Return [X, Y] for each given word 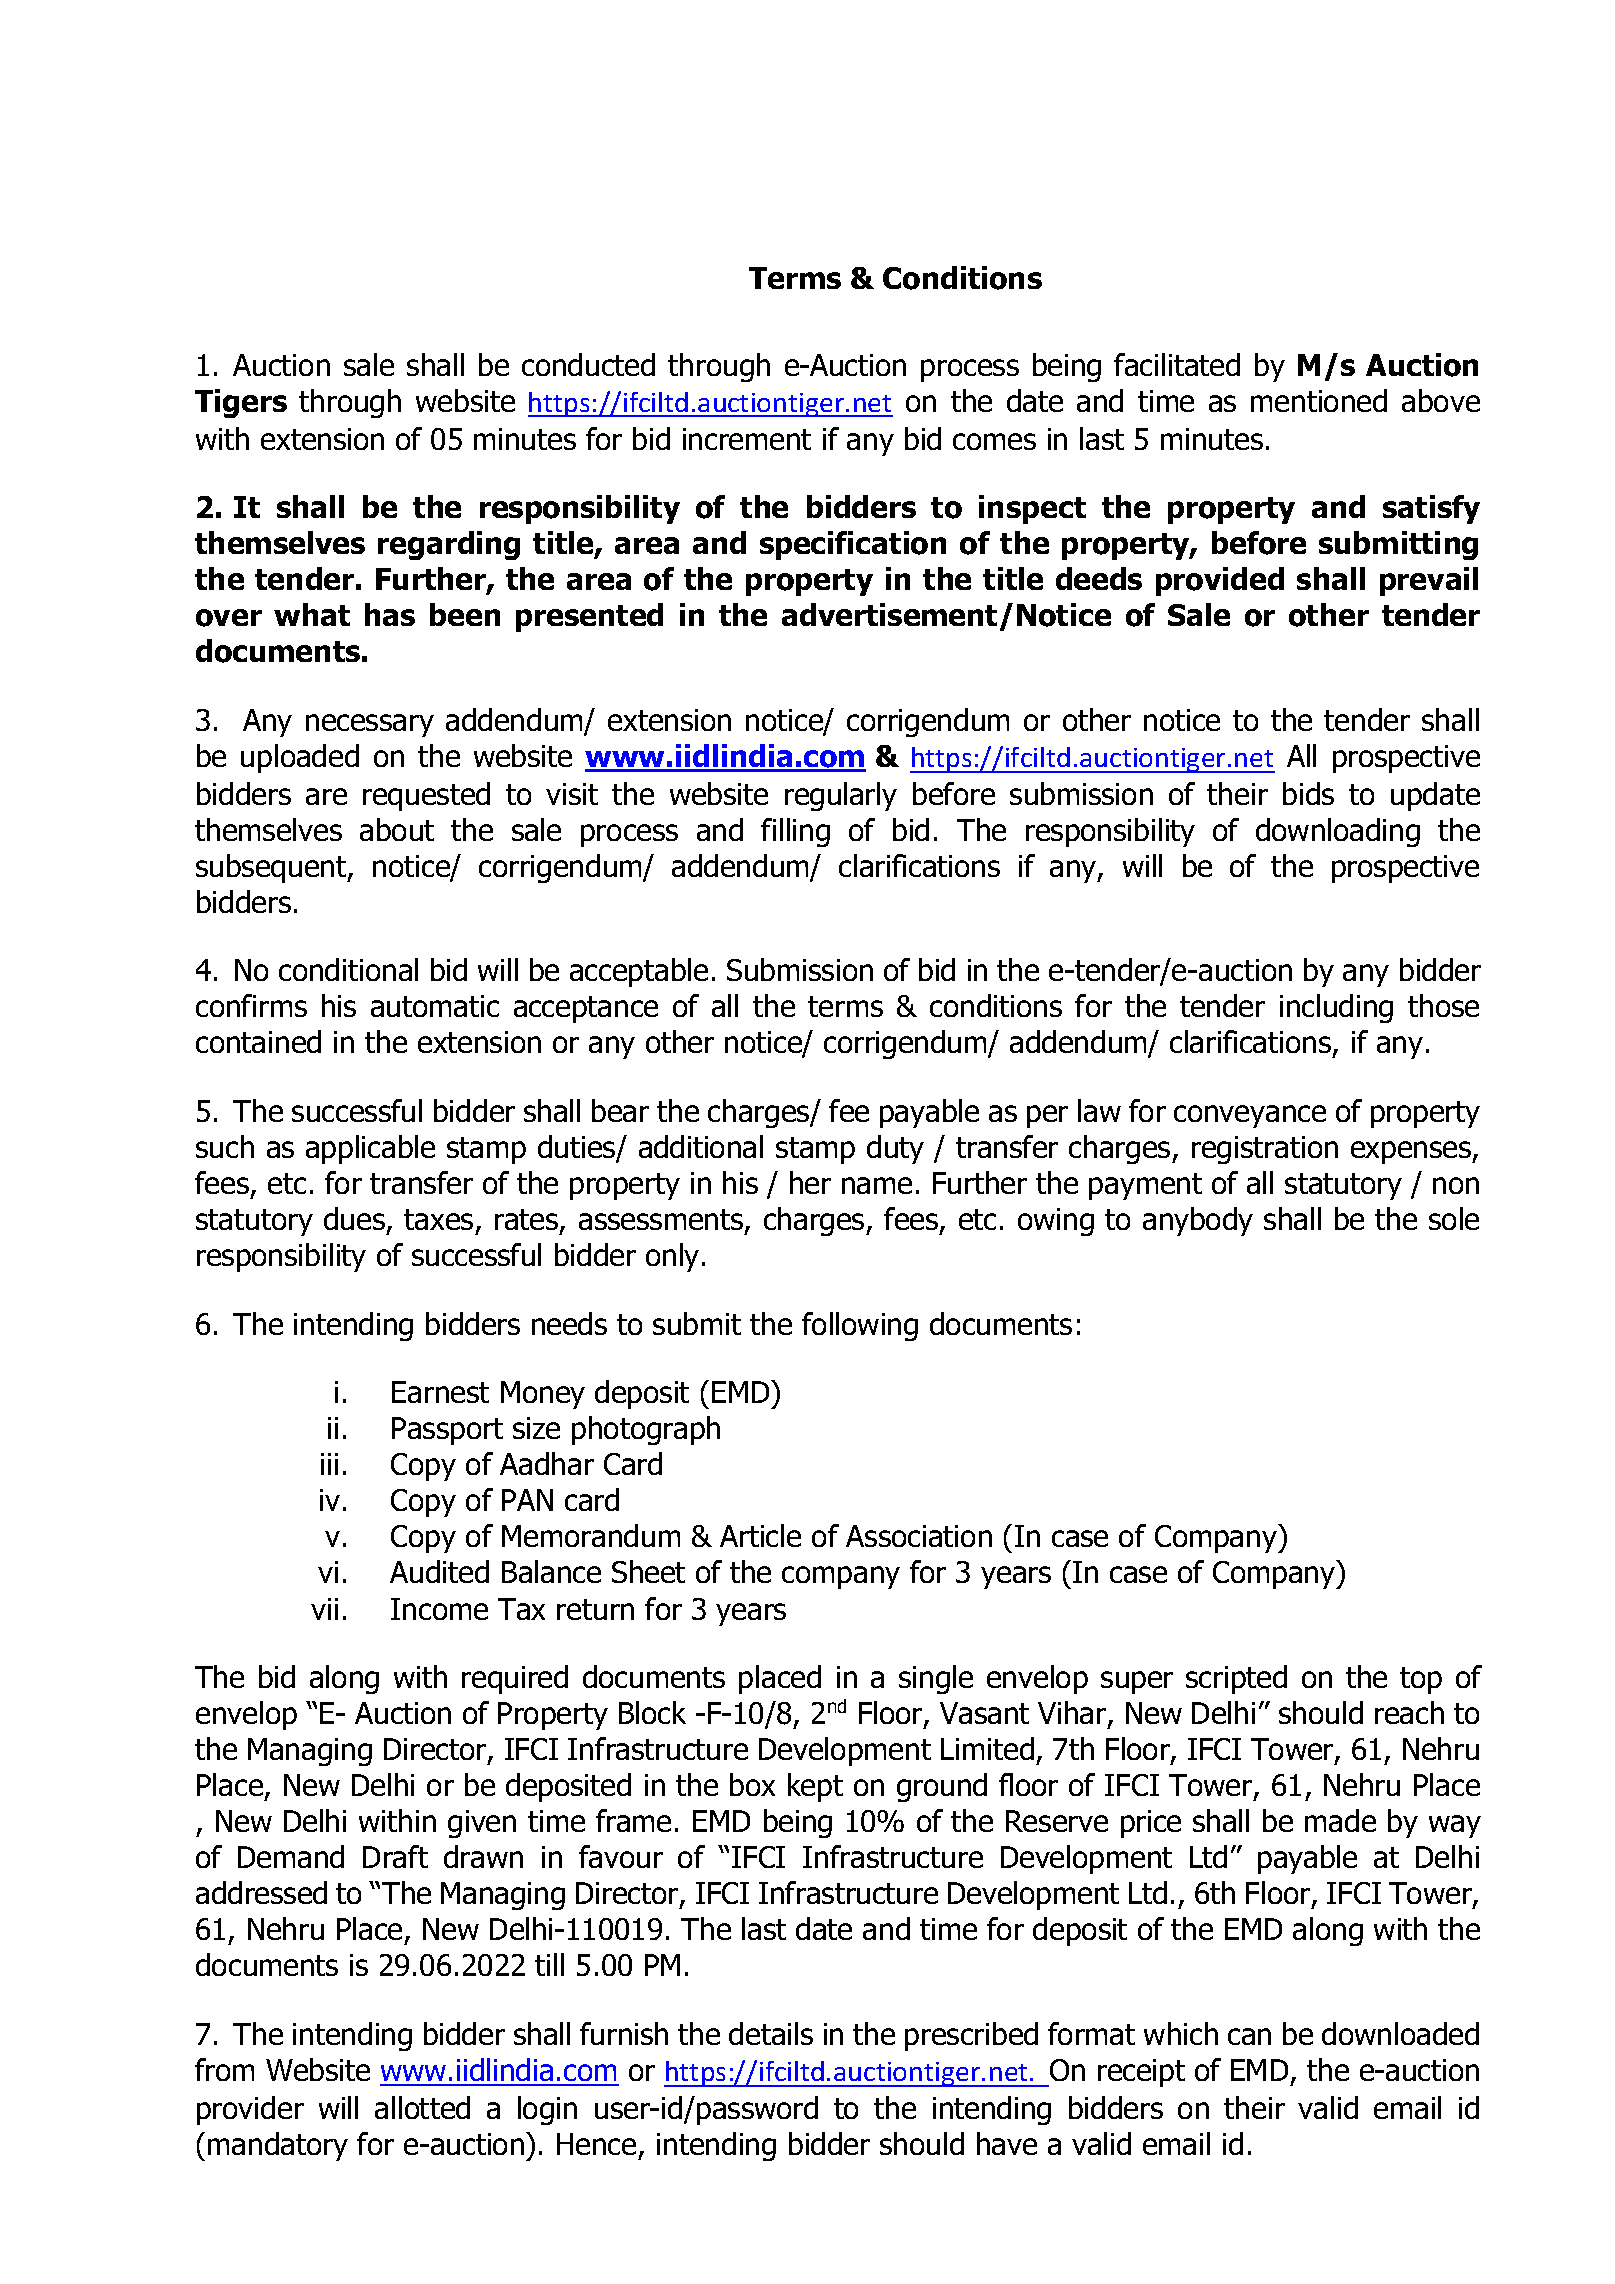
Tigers [241, 403]
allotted [422, 2107]
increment [747, 439]
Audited [439, 1571]
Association [919, 1536]
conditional [348, 969]
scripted [1236, 1679]
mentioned [1319, 400]
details [771, 2033]
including [1336, 1008]
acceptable [639, 972]
